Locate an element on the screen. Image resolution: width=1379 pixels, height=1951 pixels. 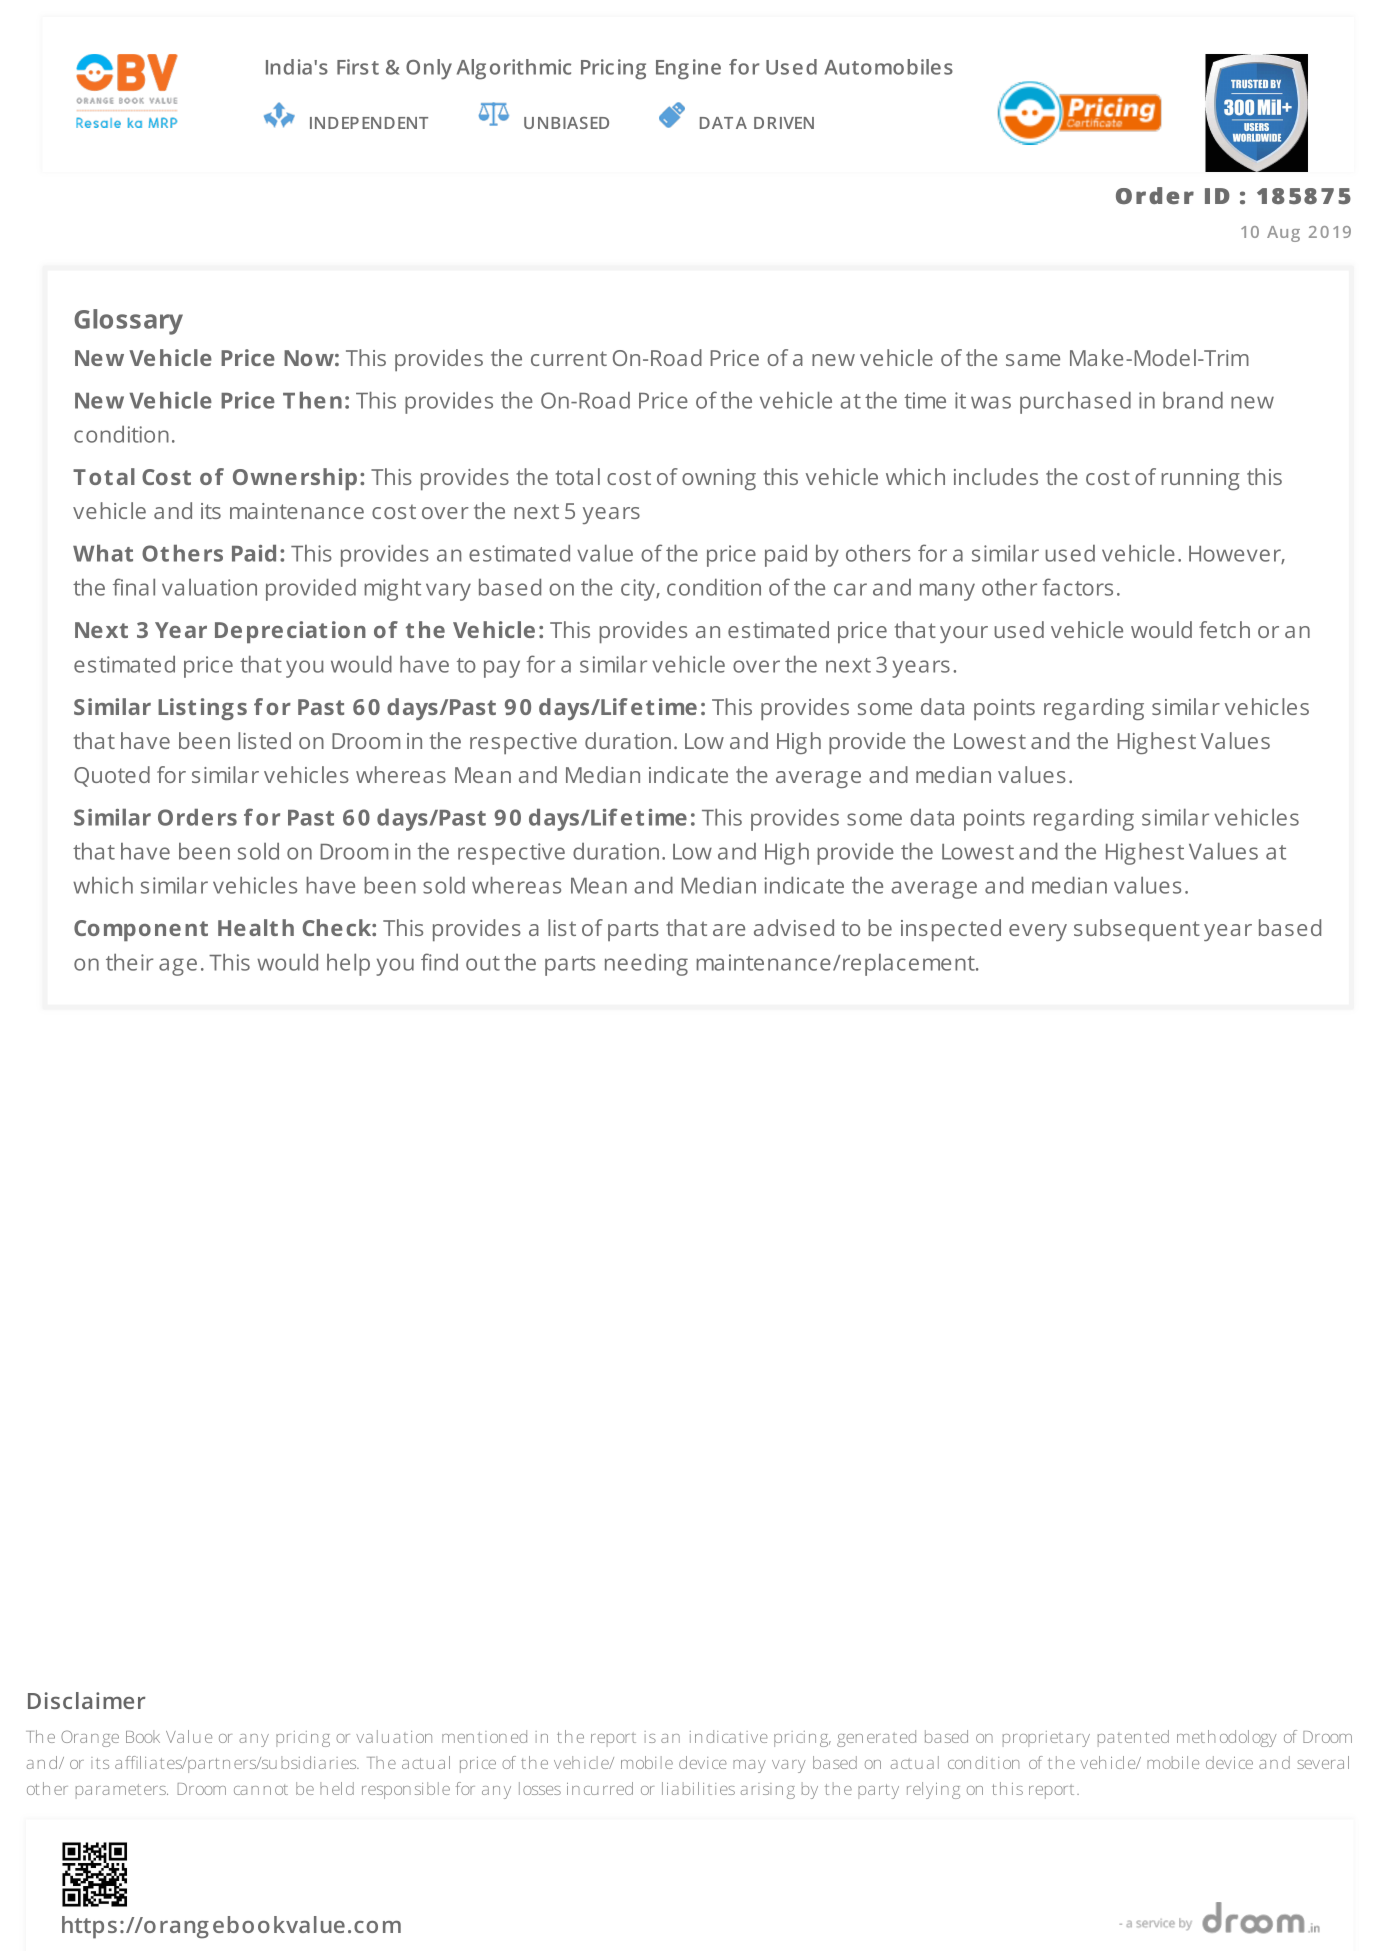
are is located at coordinates (729, 930).
